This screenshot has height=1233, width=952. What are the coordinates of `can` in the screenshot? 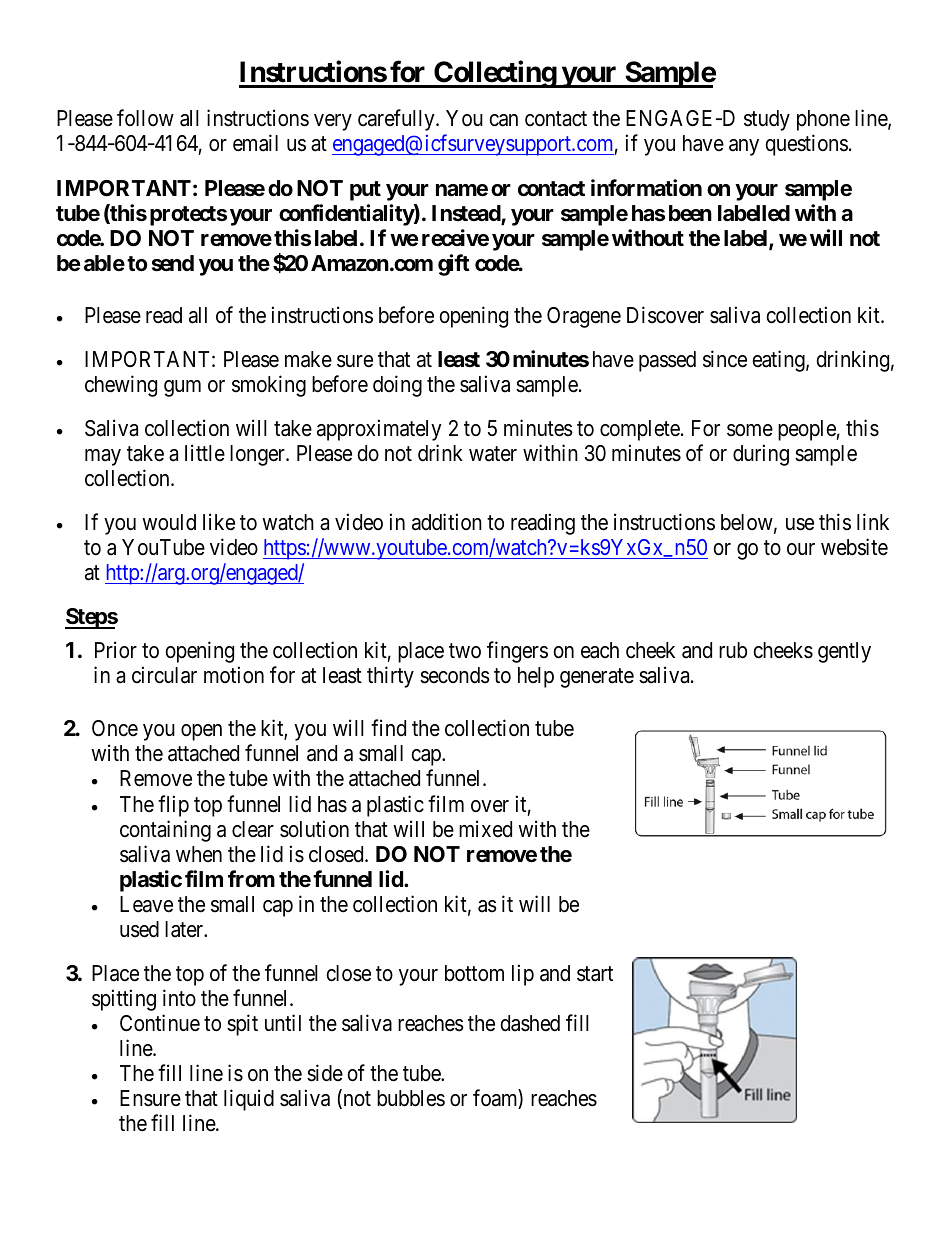 It's located at (503, 120).
